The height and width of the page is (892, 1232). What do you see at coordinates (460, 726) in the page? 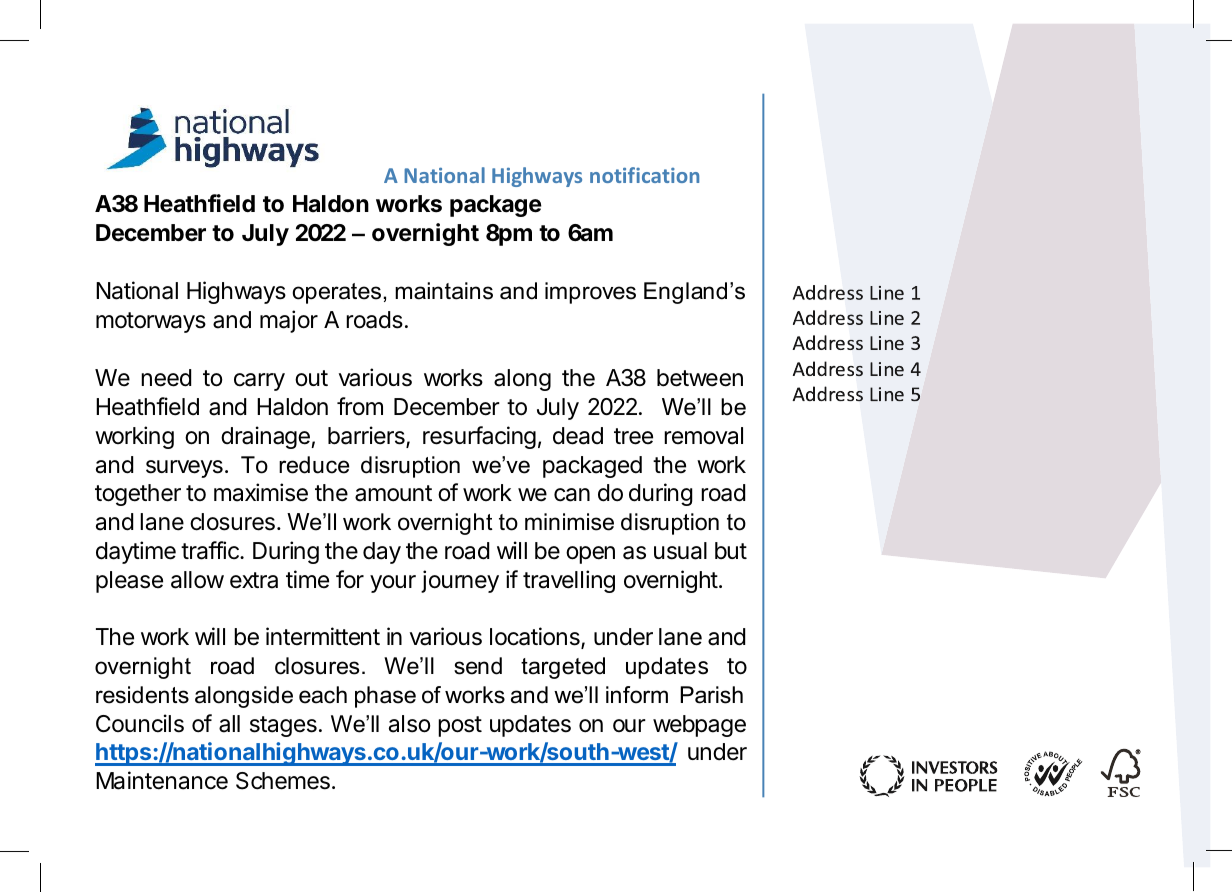
I see `post` at bounding box center [460, 726].
